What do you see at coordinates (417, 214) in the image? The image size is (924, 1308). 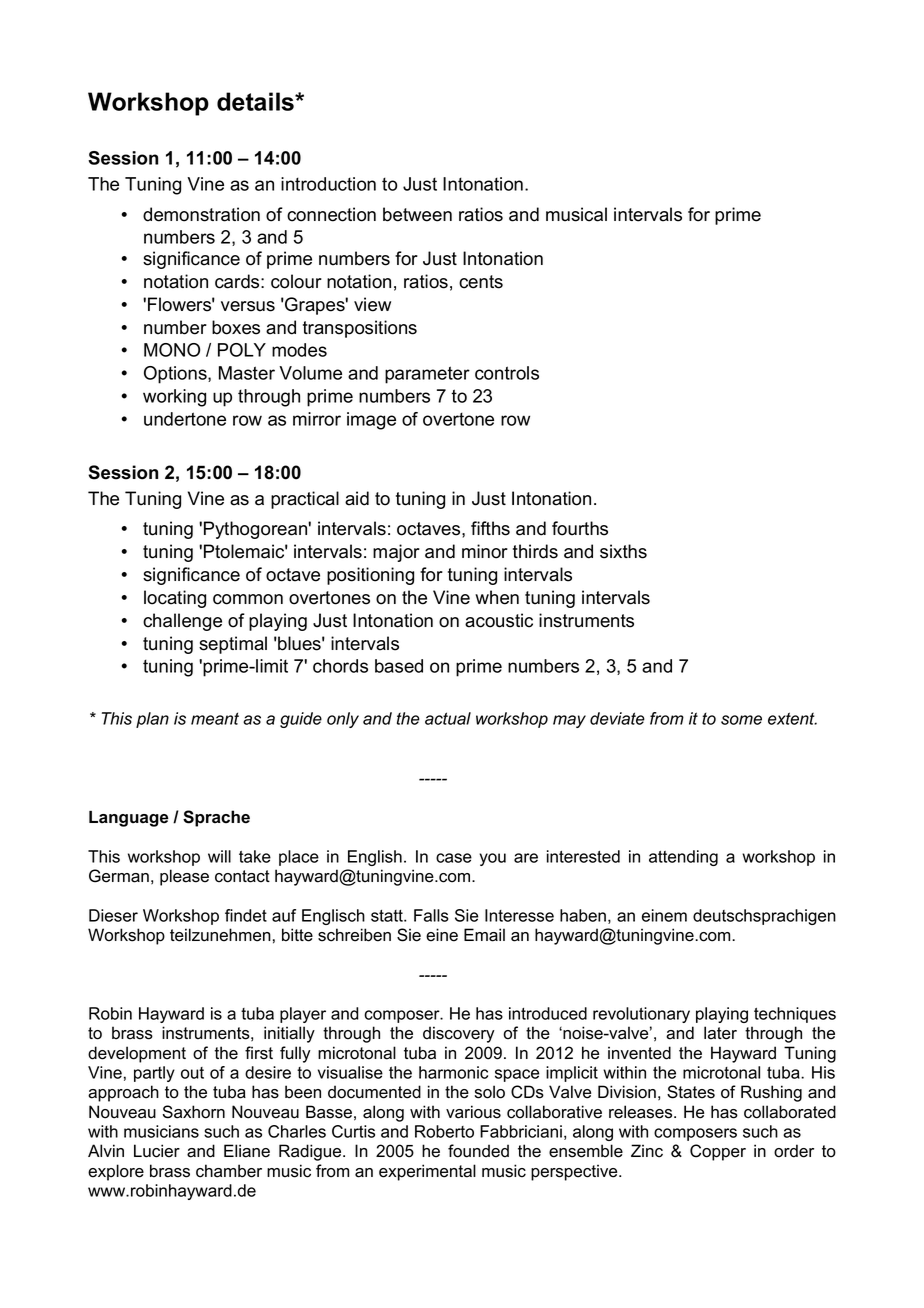 I see `between` at bounding box center [417, 214].
